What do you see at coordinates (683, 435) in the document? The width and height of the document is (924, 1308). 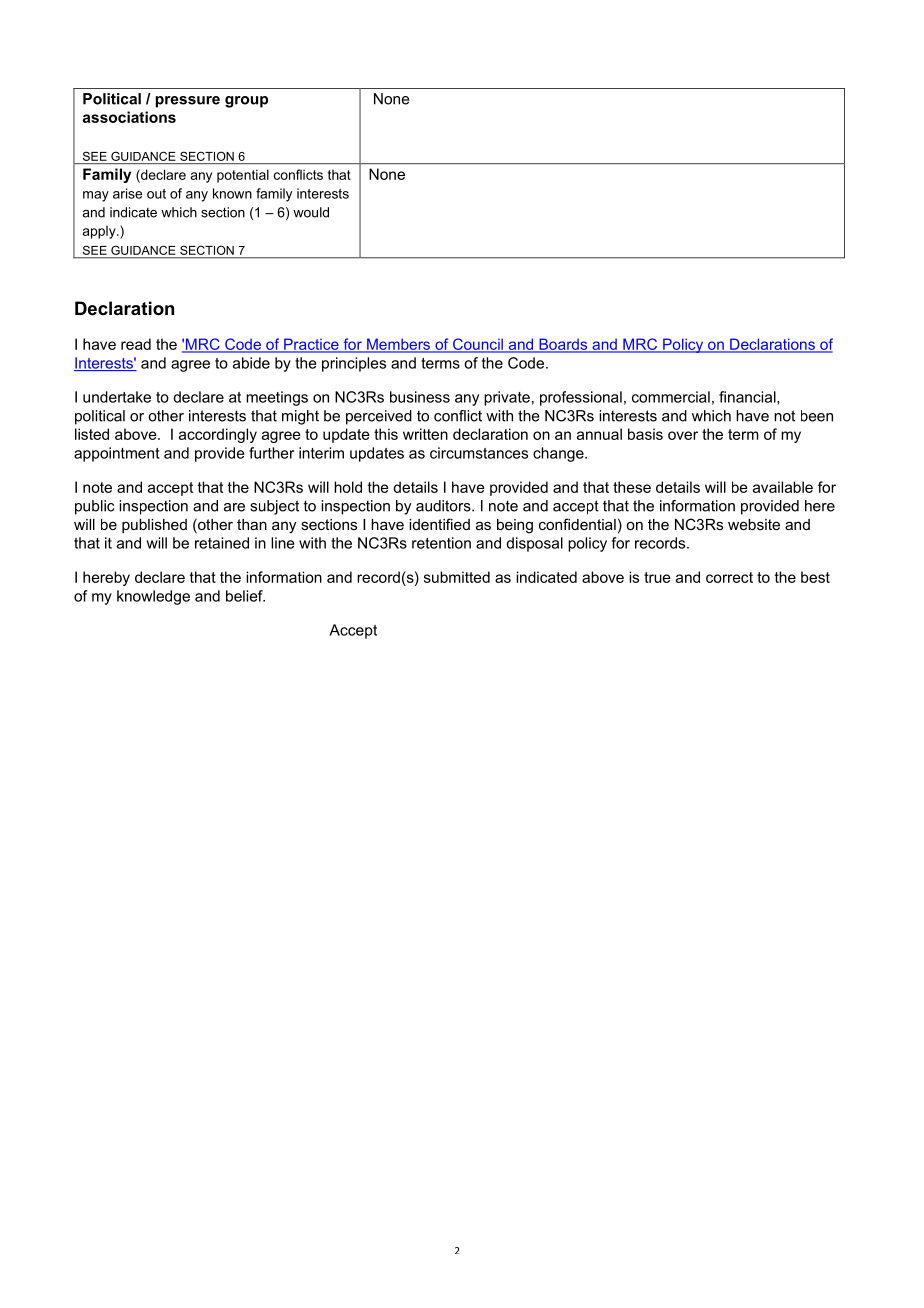 I see `over` at bounding box center [683, 435].
